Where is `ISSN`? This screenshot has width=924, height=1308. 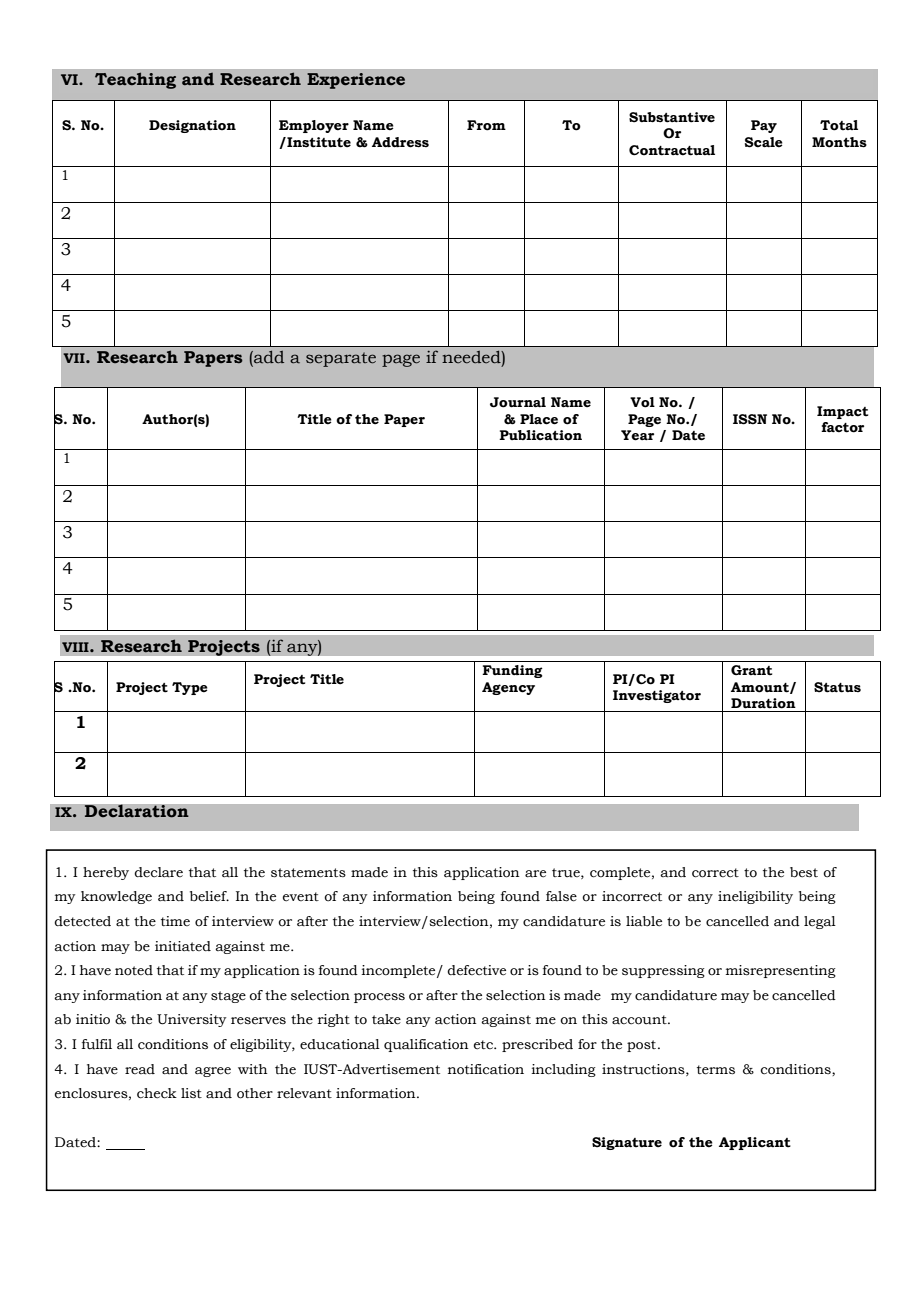
ISSN is located at coordinates (750, 419).
